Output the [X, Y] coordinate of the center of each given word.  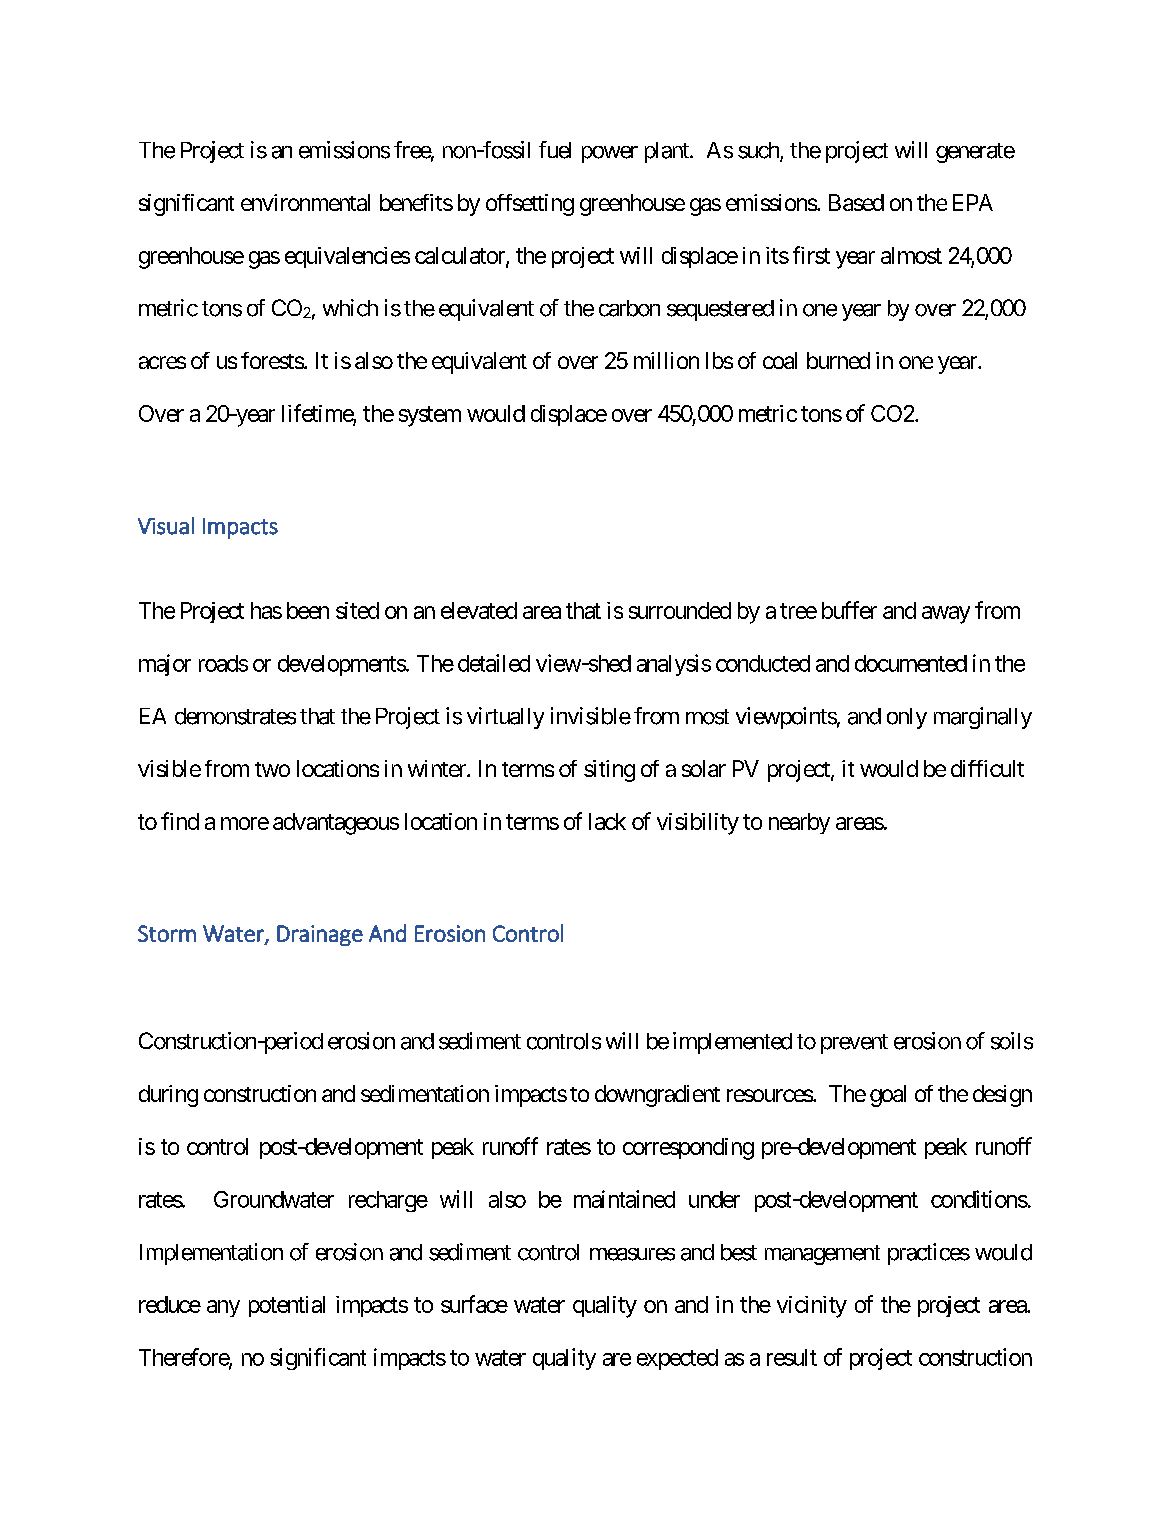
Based [856, 202]
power [610, 154]
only [907, 718]
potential [287, 1306]
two [272, 769]
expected [677, 1359]
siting [609, 771]
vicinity [812, 1307]
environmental [305, 202]
